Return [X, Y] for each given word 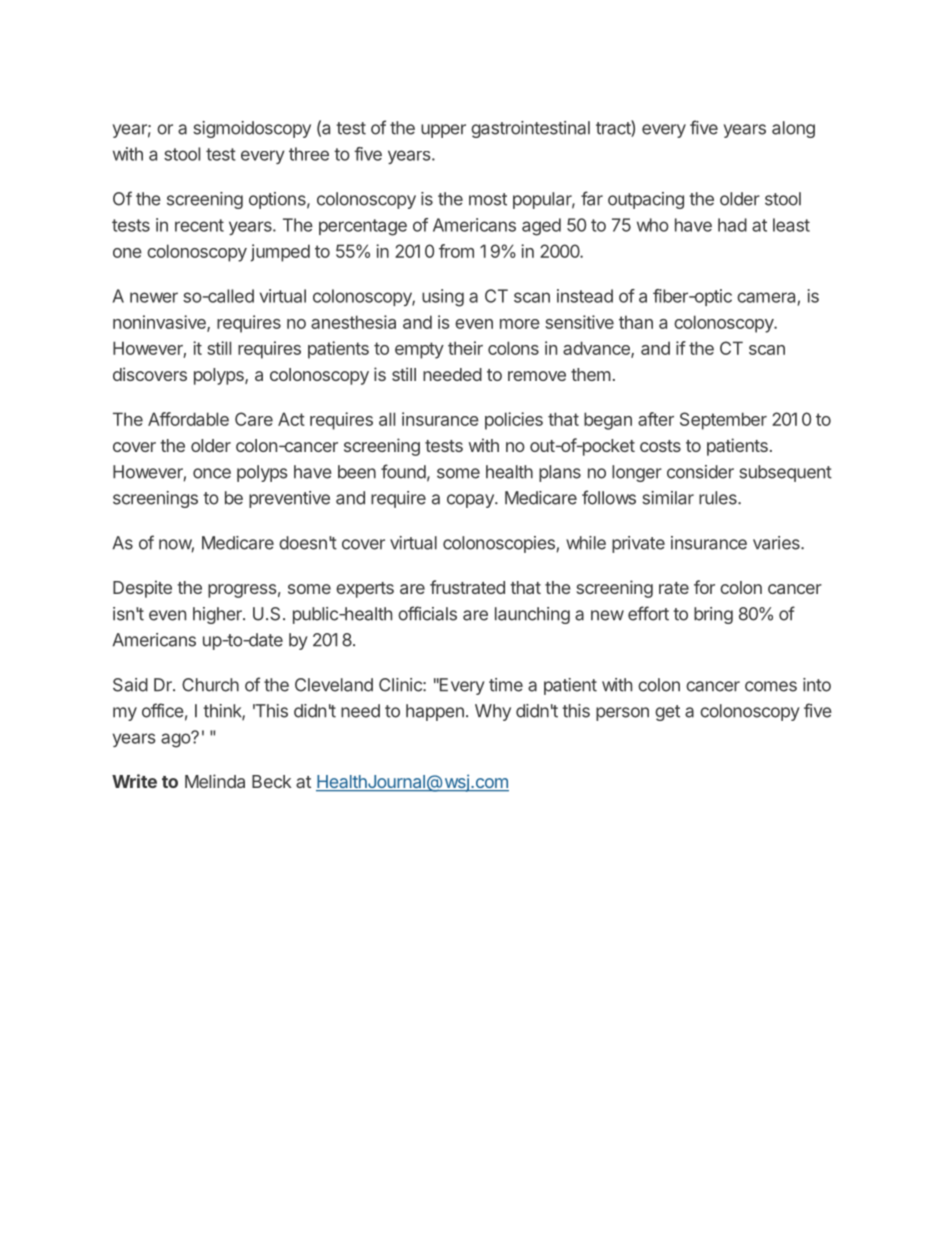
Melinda [215, 781]
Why [493, 712]
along [793, 129]
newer [154, 297]
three [309, 154]
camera [766, 297]
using [443, 298]
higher [218, 615]
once [212, 473]
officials [427, 613]
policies [514, 421]
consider [700, 472]
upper [443, 131]
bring [713, 615]
